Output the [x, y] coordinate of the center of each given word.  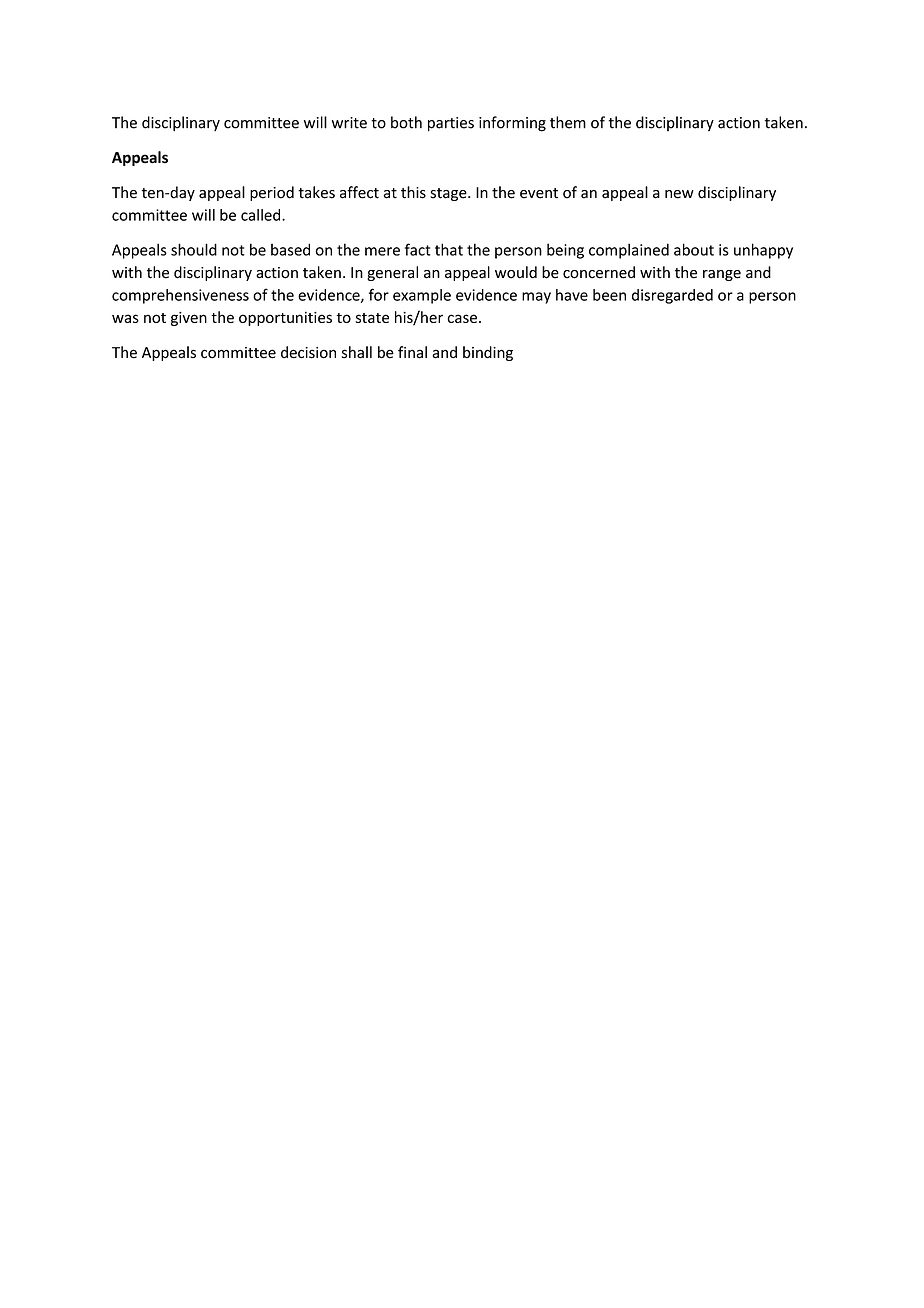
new [679, 194]
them [568, 122]
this [413, 192]
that [449, 249]
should [194, 249]
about [694, 249]
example [422, 296]
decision [308, 352]
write [349, 123]
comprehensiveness [180, 296]
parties [451, 124]
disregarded [672, 296]
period [272, 193]
